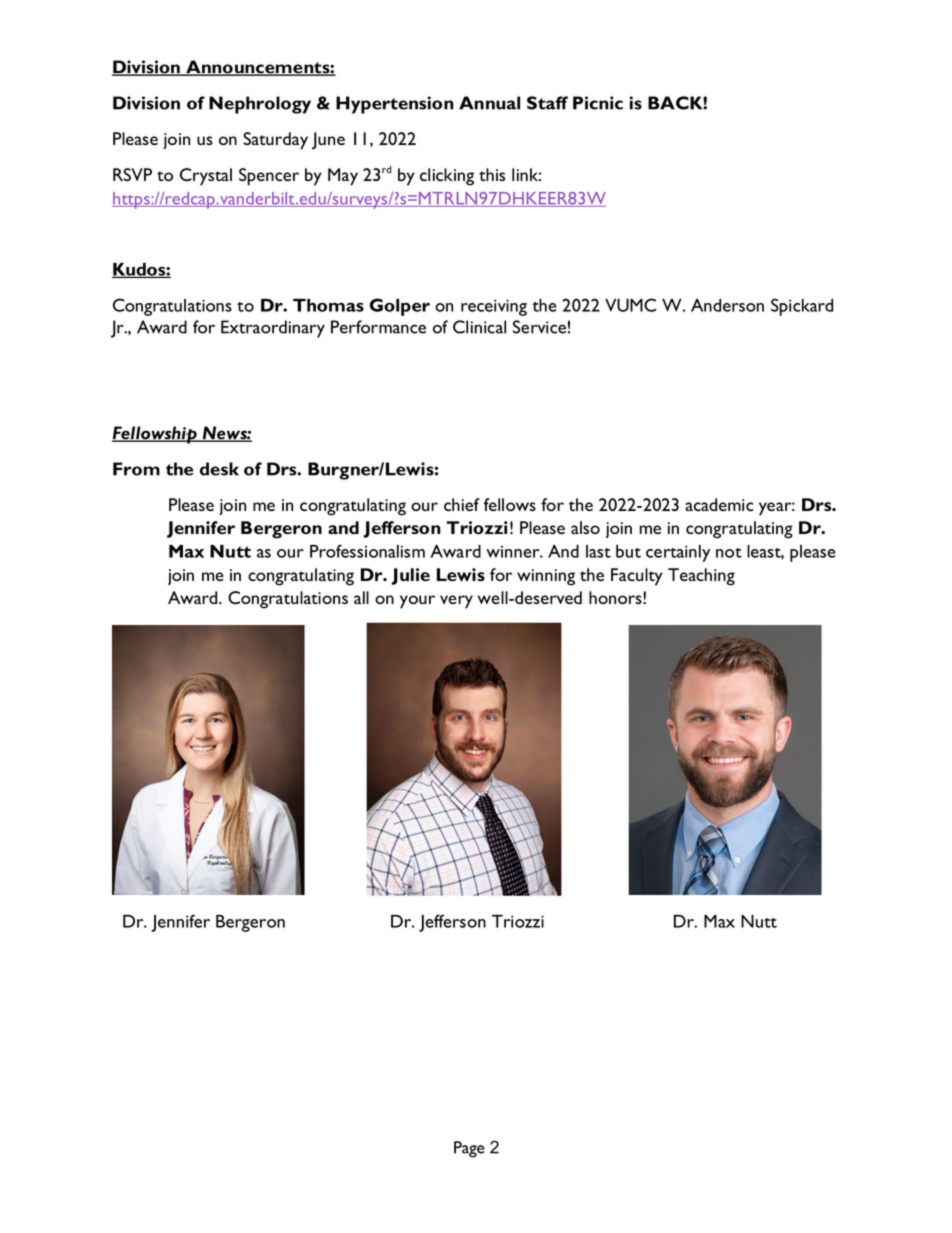  What do you see at coordinates (598, 103) in the document?
I see `Picnic` at bounding box center [598, 103].
